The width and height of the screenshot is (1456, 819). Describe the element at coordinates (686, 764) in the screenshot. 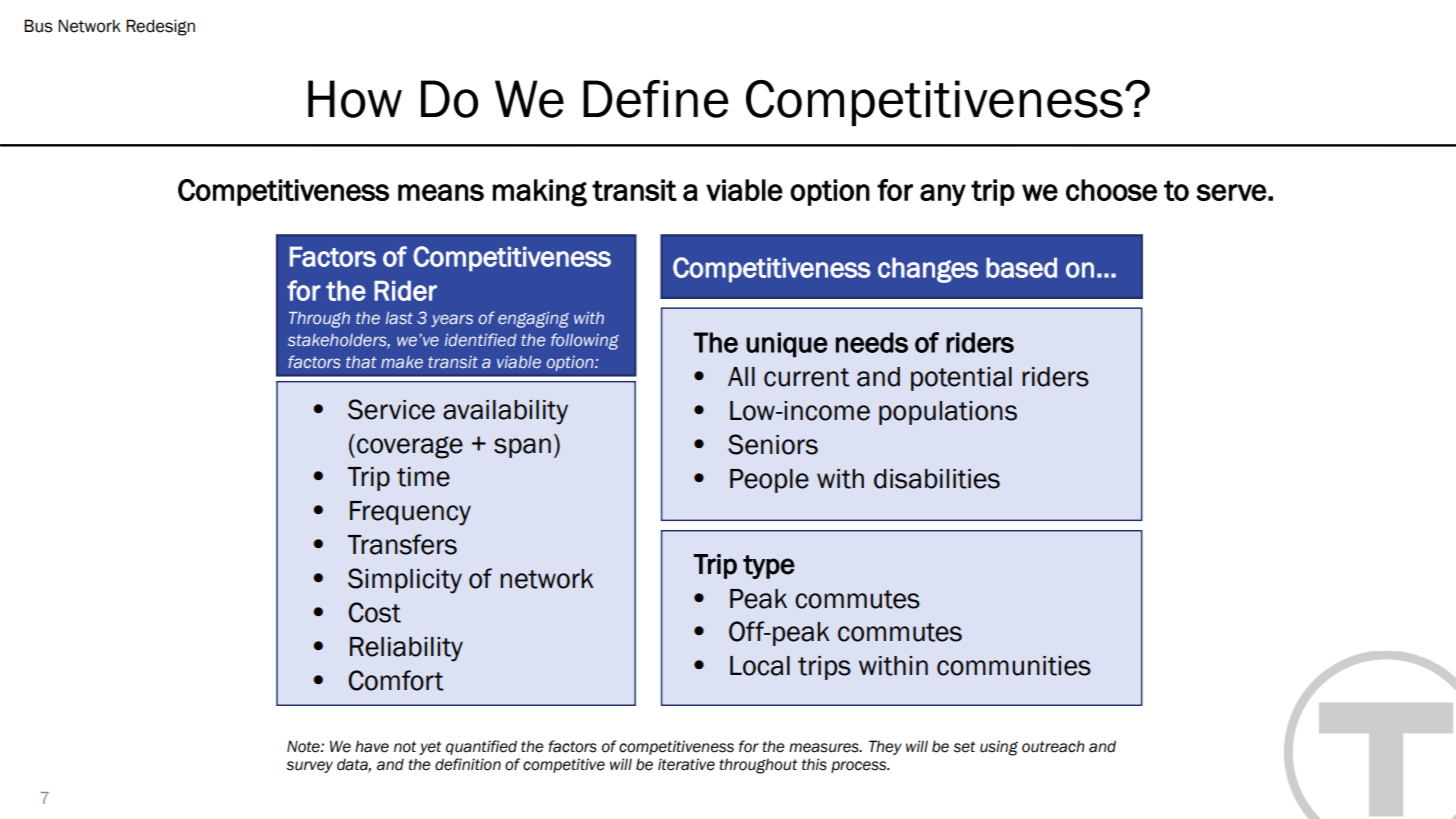

I see `iterative` at that location.
